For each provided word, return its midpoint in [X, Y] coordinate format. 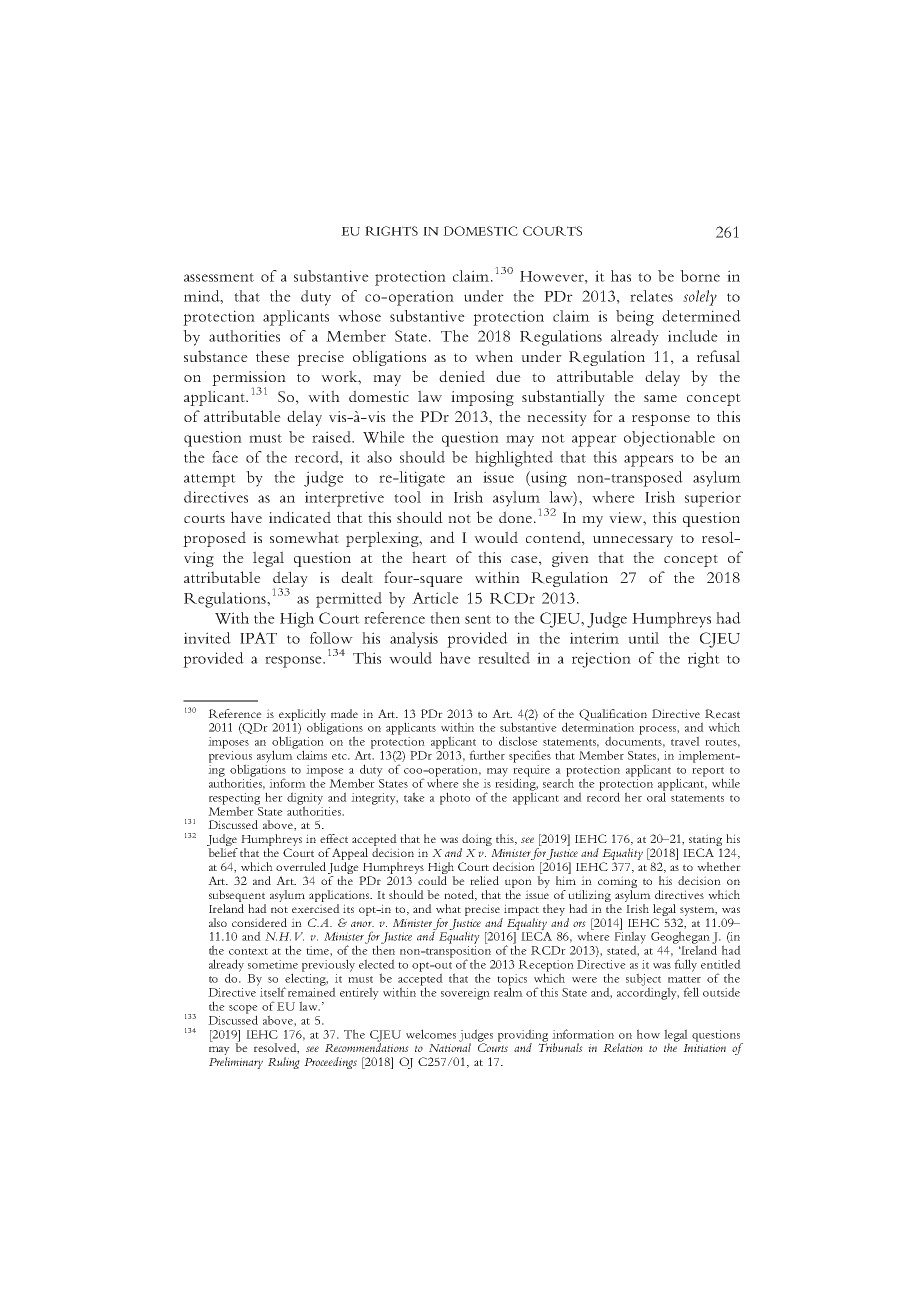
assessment [219, 277]
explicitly [302, 716]
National [450, 1046]
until [643, 638]
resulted [504, 658]
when [494, 356]
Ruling [284, 1063]
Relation [623, 1047]
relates [651, 296]
